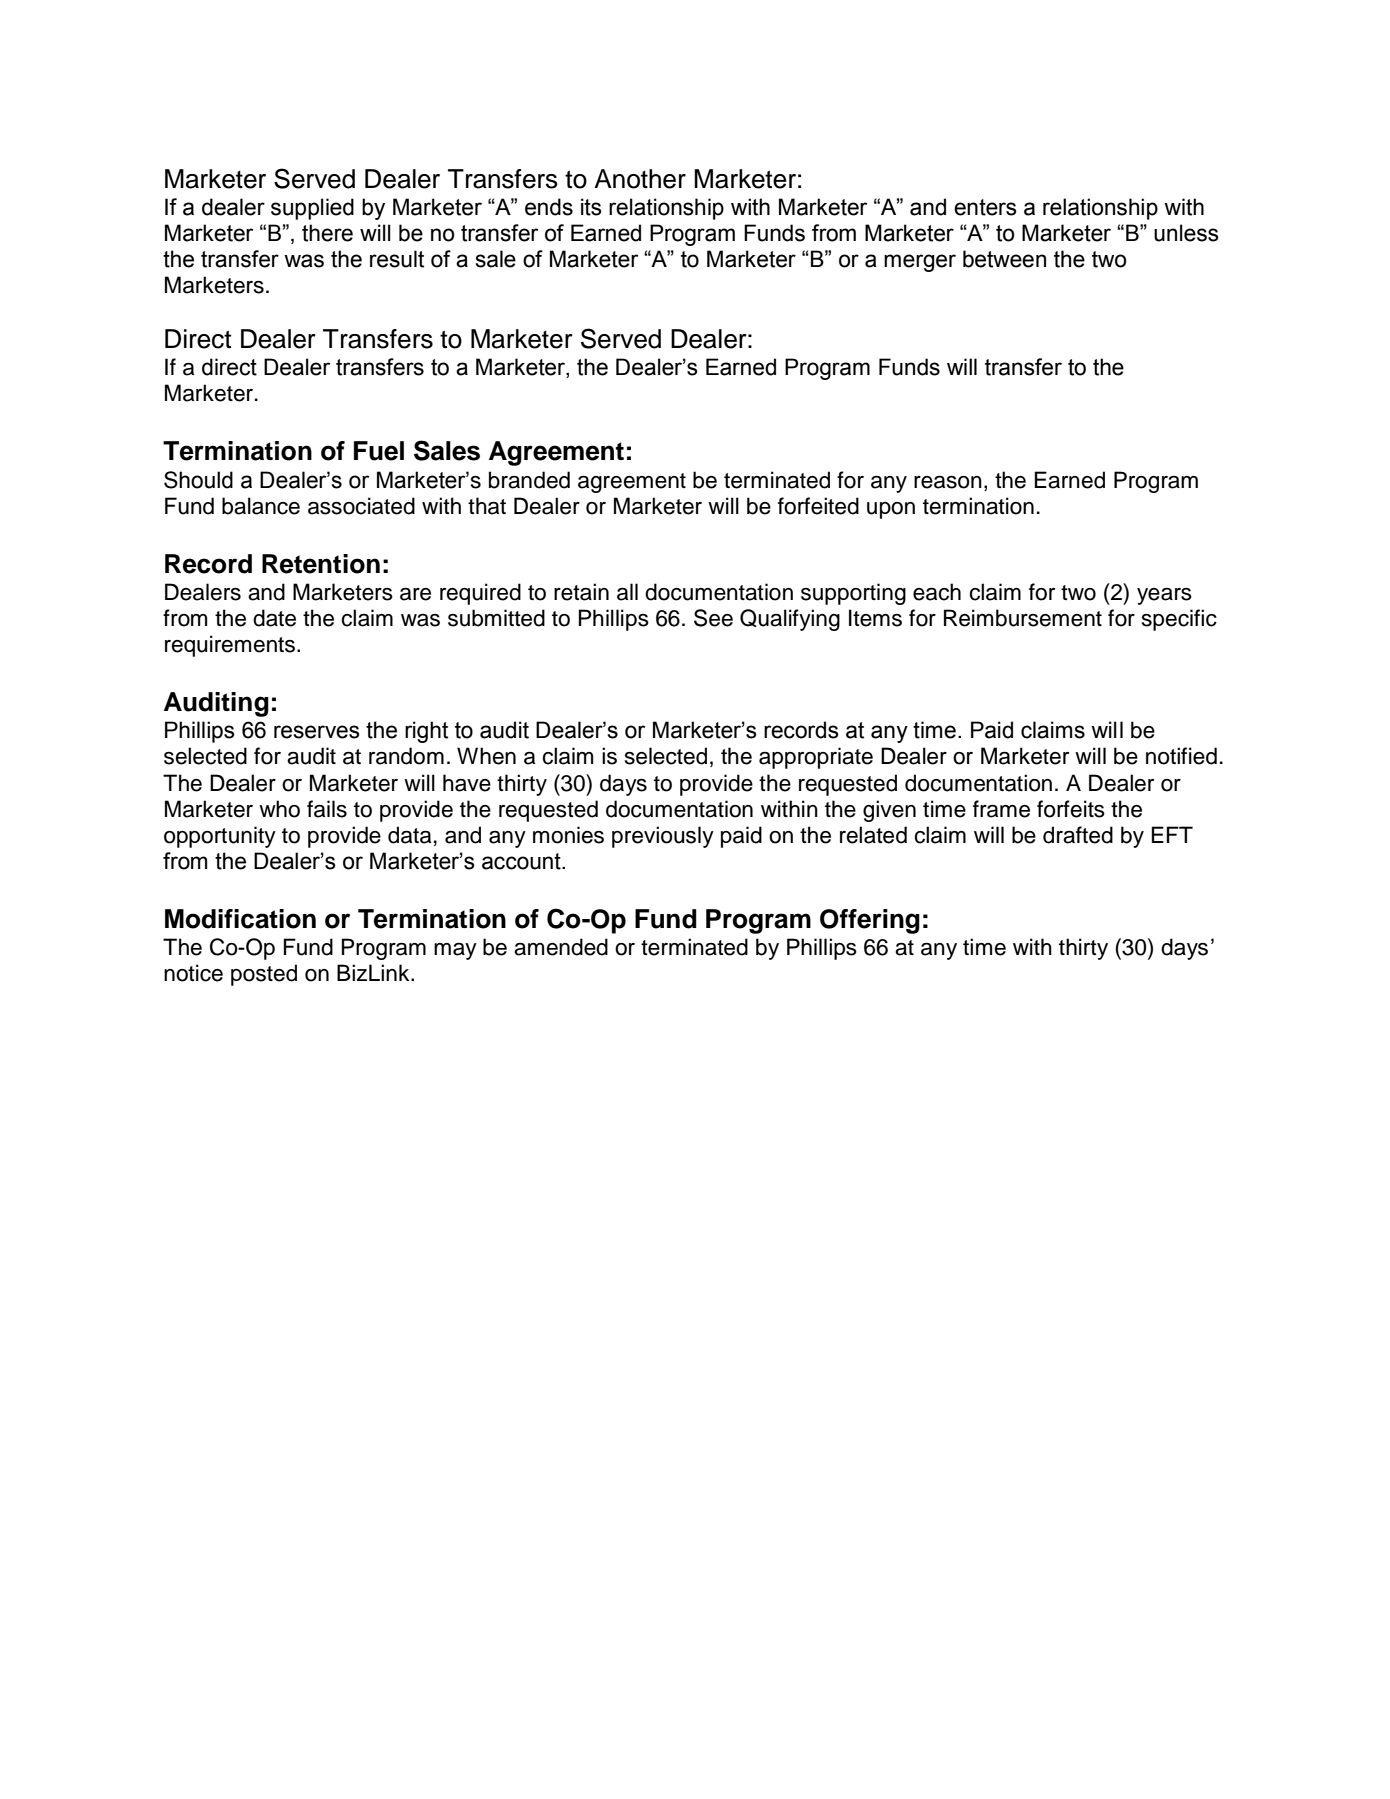 The width and height of the screenshot is (1390, 1799). I want to click on Another, so click(640, 179).
